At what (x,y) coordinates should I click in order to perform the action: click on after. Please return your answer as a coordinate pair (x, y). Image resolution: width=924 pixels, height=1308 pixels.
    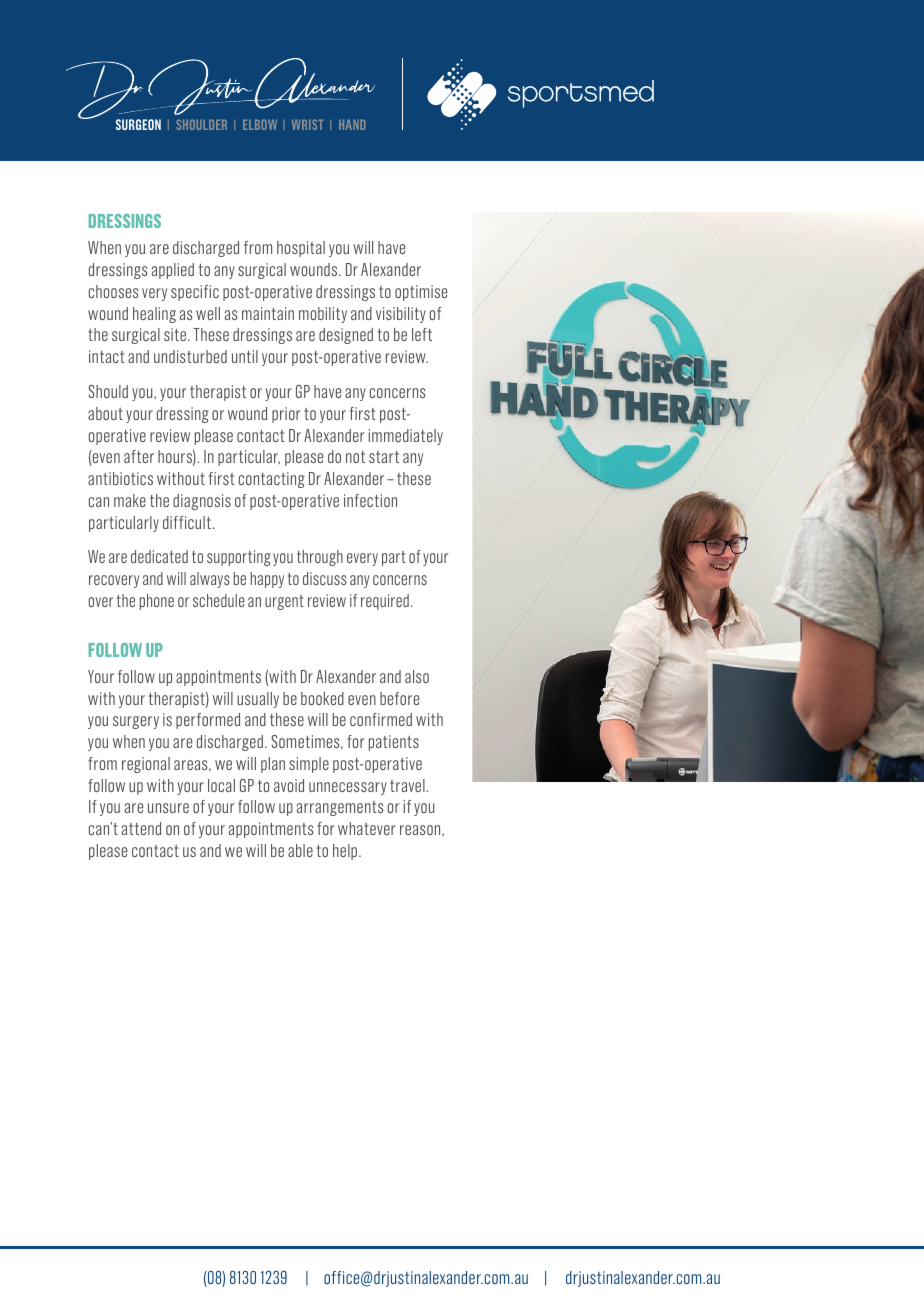
    Looking at the image, I should click on (139, 456).
